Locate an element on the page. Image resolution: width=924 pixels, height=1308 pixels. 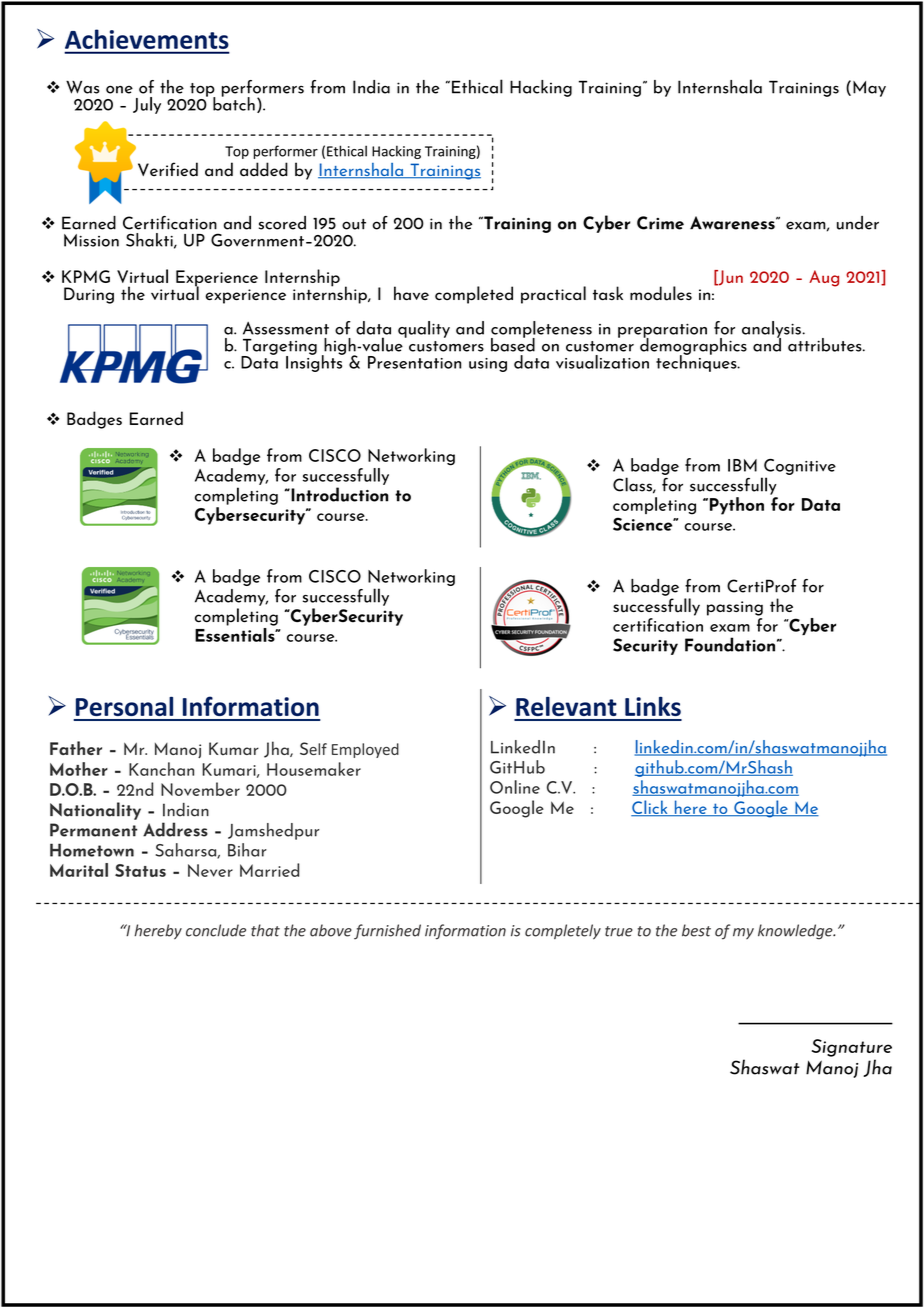
Python is located at coordinates (735, 506).
